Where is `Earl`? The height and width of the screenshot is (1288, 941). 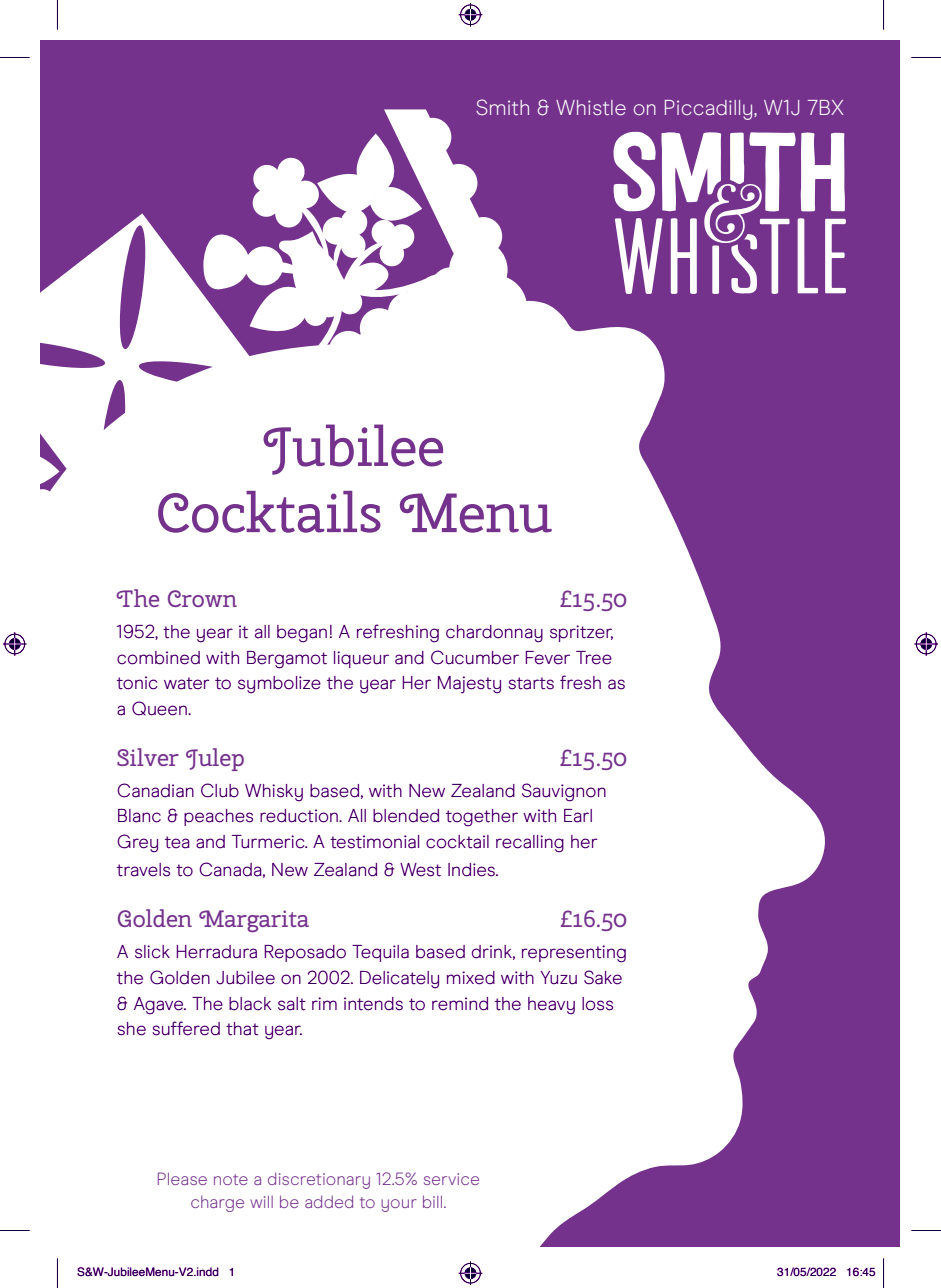
Earl is located at coordinates (578, 816).
